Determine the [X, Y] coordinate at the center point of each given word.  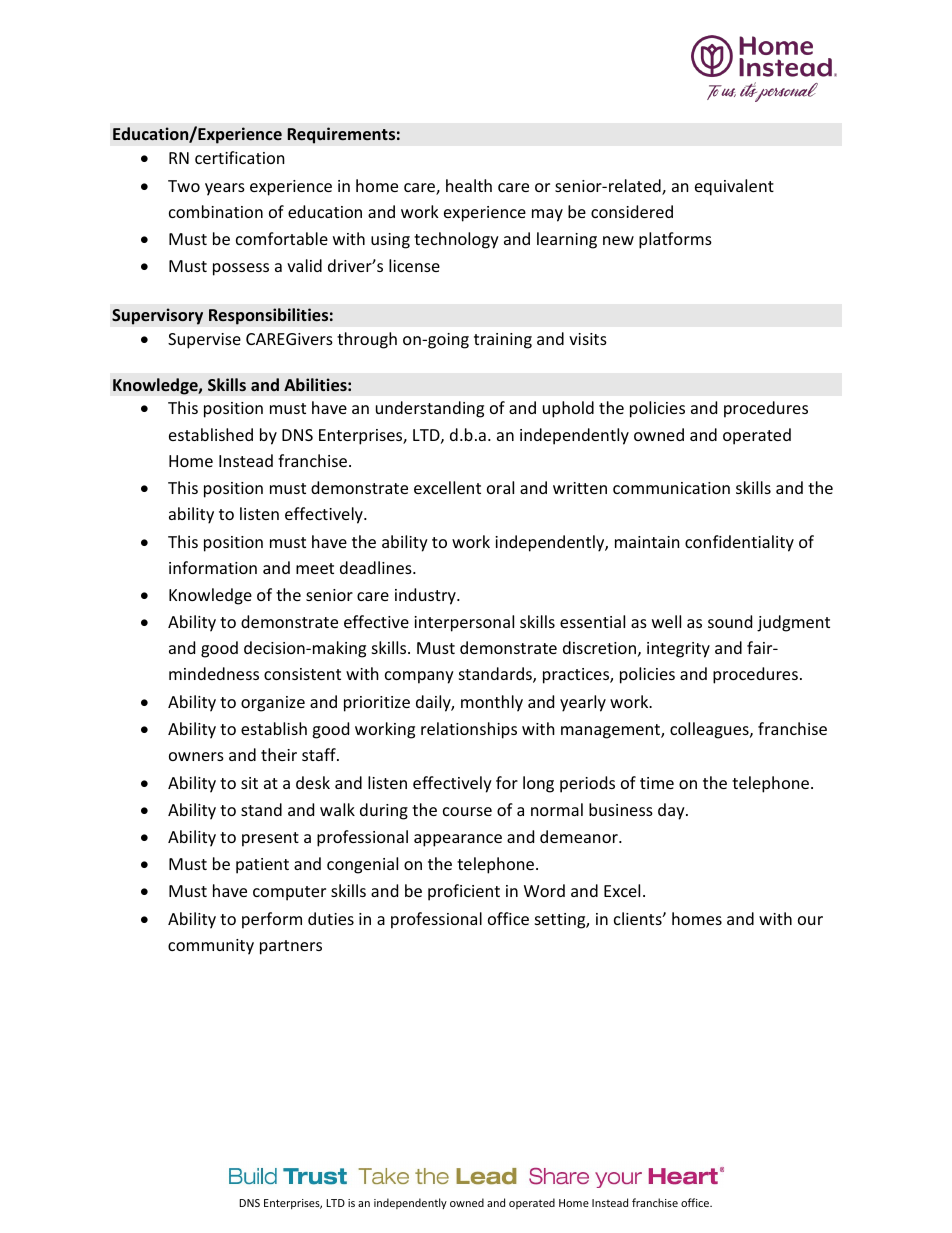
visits [588, 339]
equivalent [734, 187]
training [503, 341]
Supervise [204, 341]
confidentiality [739, 543]
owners [196, 756]
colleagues [710, 730]
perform [272, 920]
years [225, 189]
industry [426, 596]
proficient [464, 892]
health [469, 185]
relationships [469, 730]
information [213, 567]
